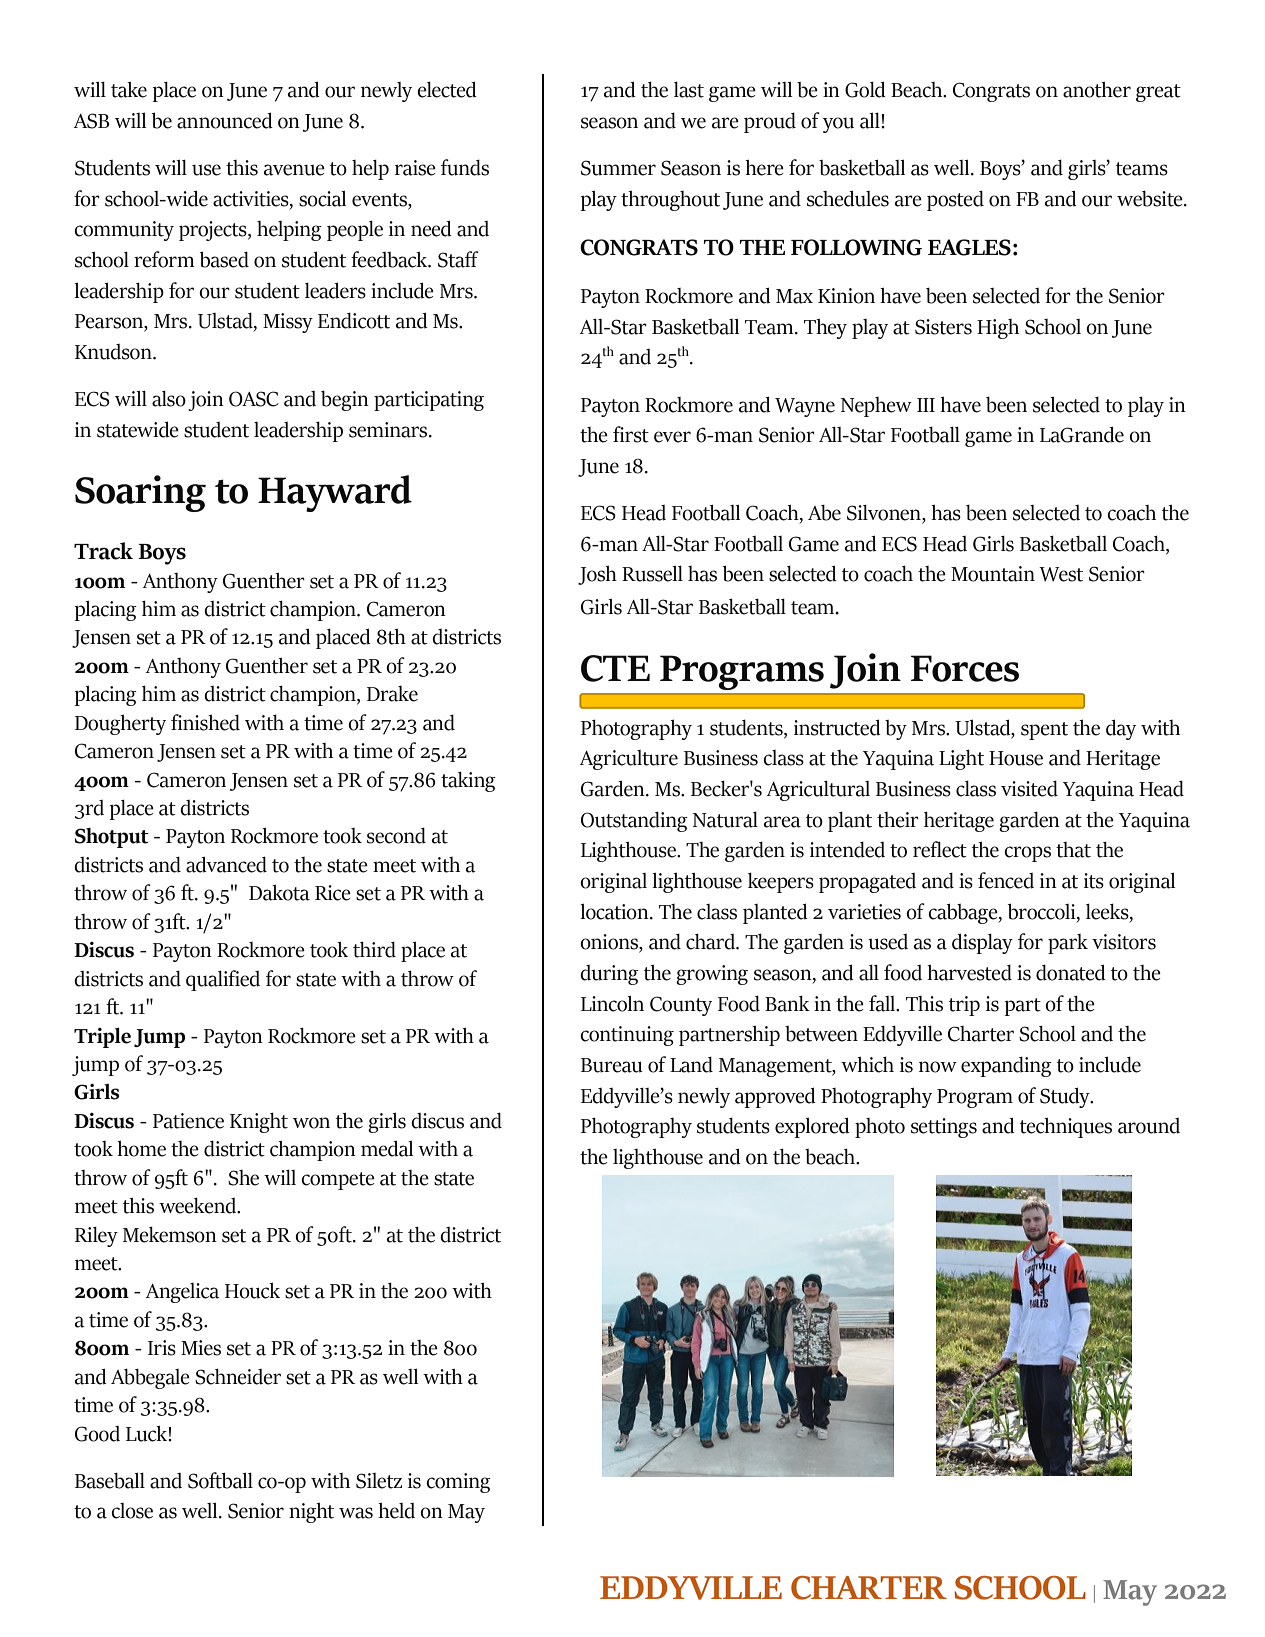 This screenshot has width=1265, height=1637. What do you see at coordinates (618, 168) in the screenshot?
I see `Summer` at bounding box center [618, 168].
